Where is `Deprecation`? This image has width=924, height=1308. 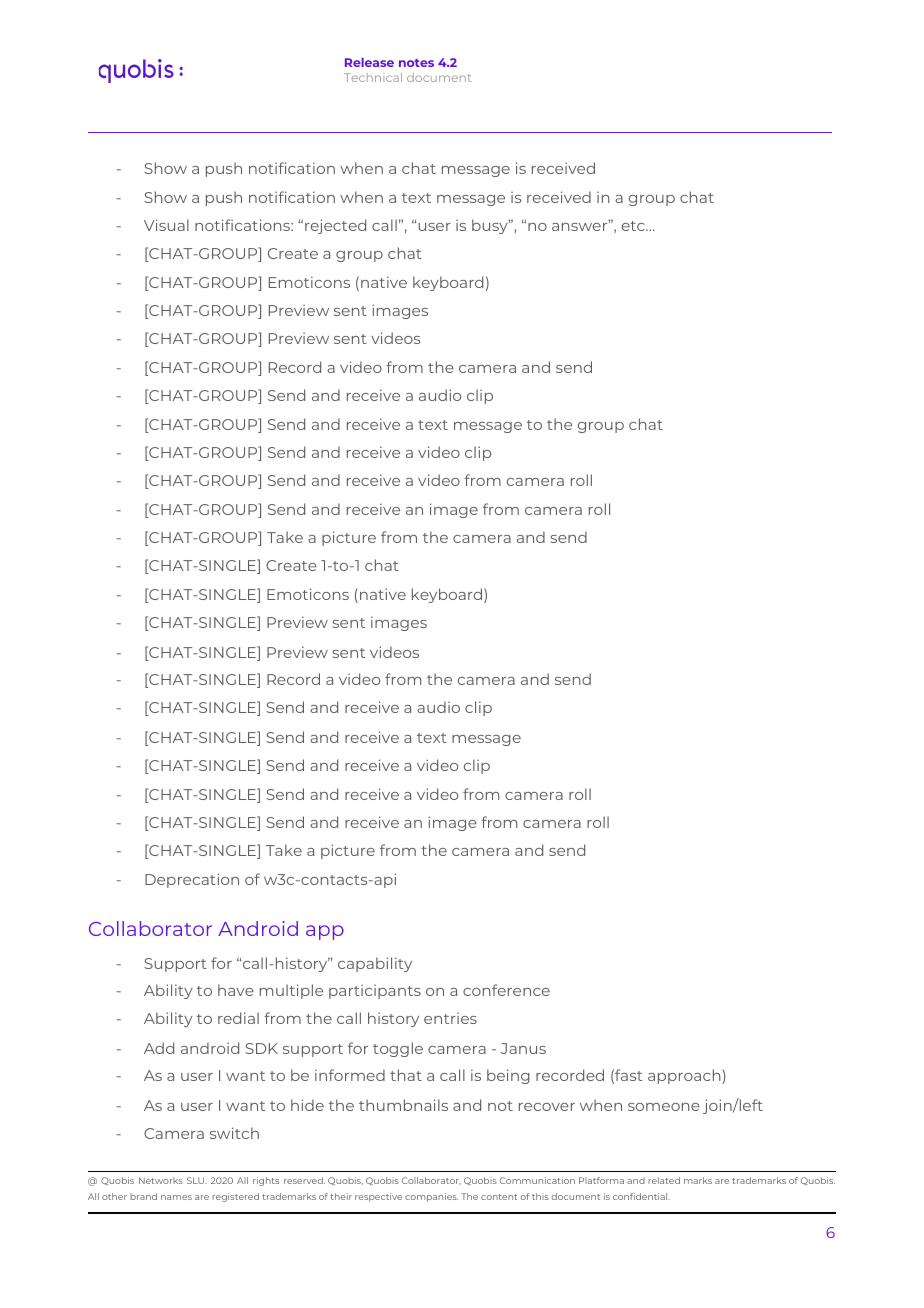
Deprecation is located at coordinates (192, 880).
